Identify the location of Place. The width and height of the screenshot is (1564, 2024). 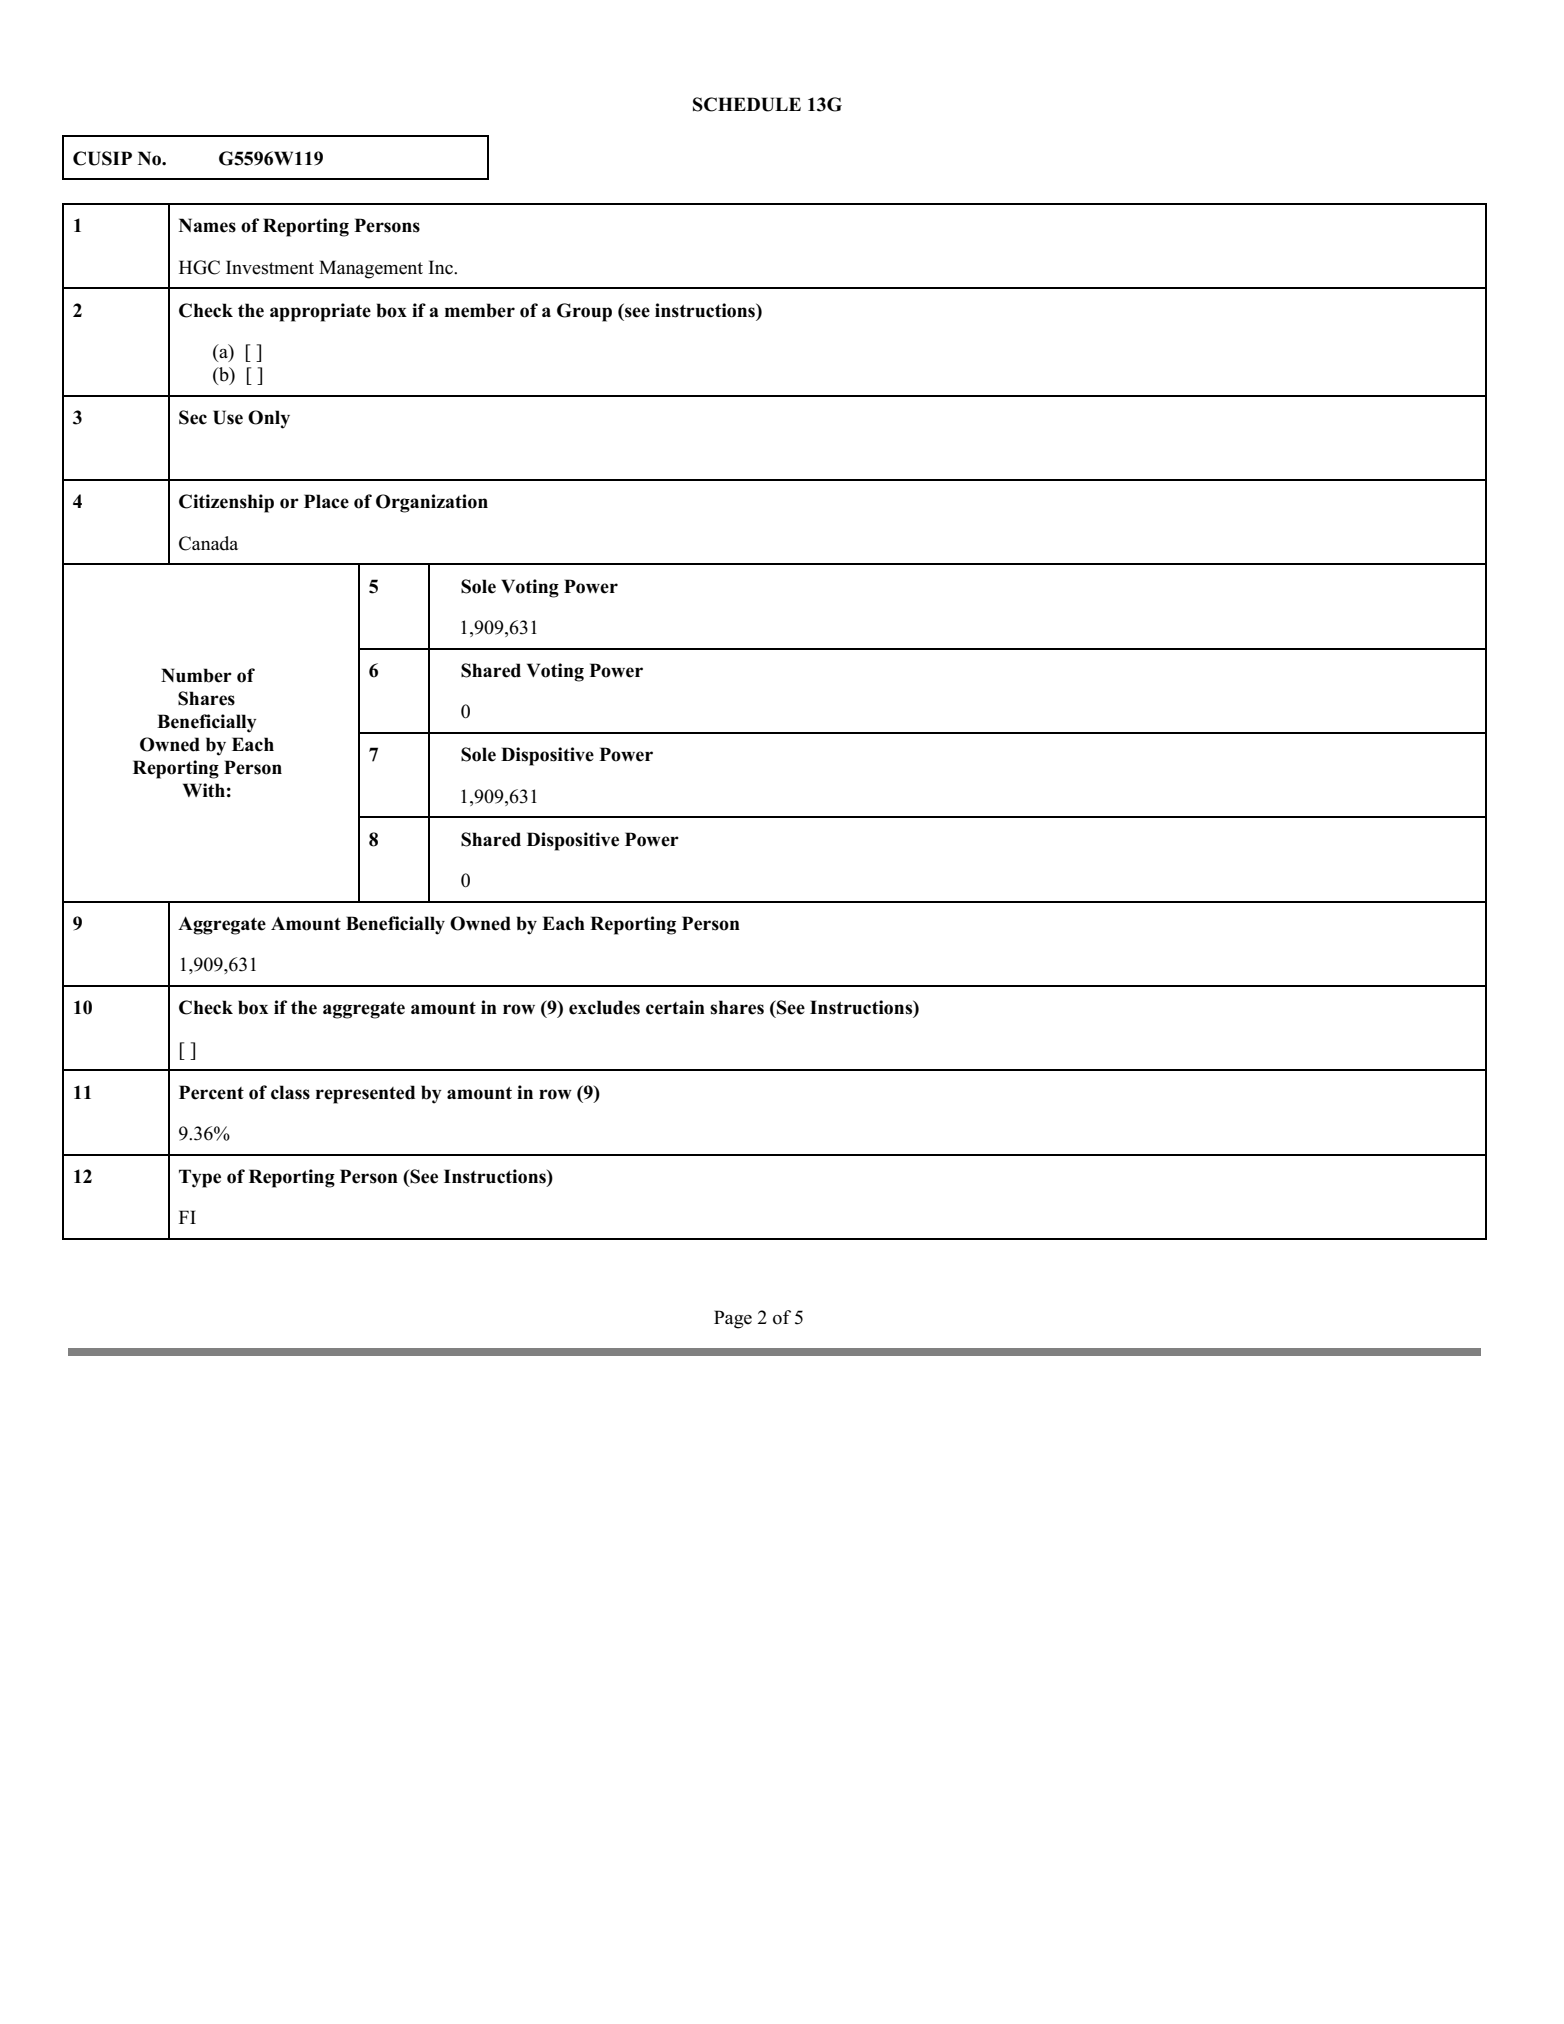
(326, 501).
